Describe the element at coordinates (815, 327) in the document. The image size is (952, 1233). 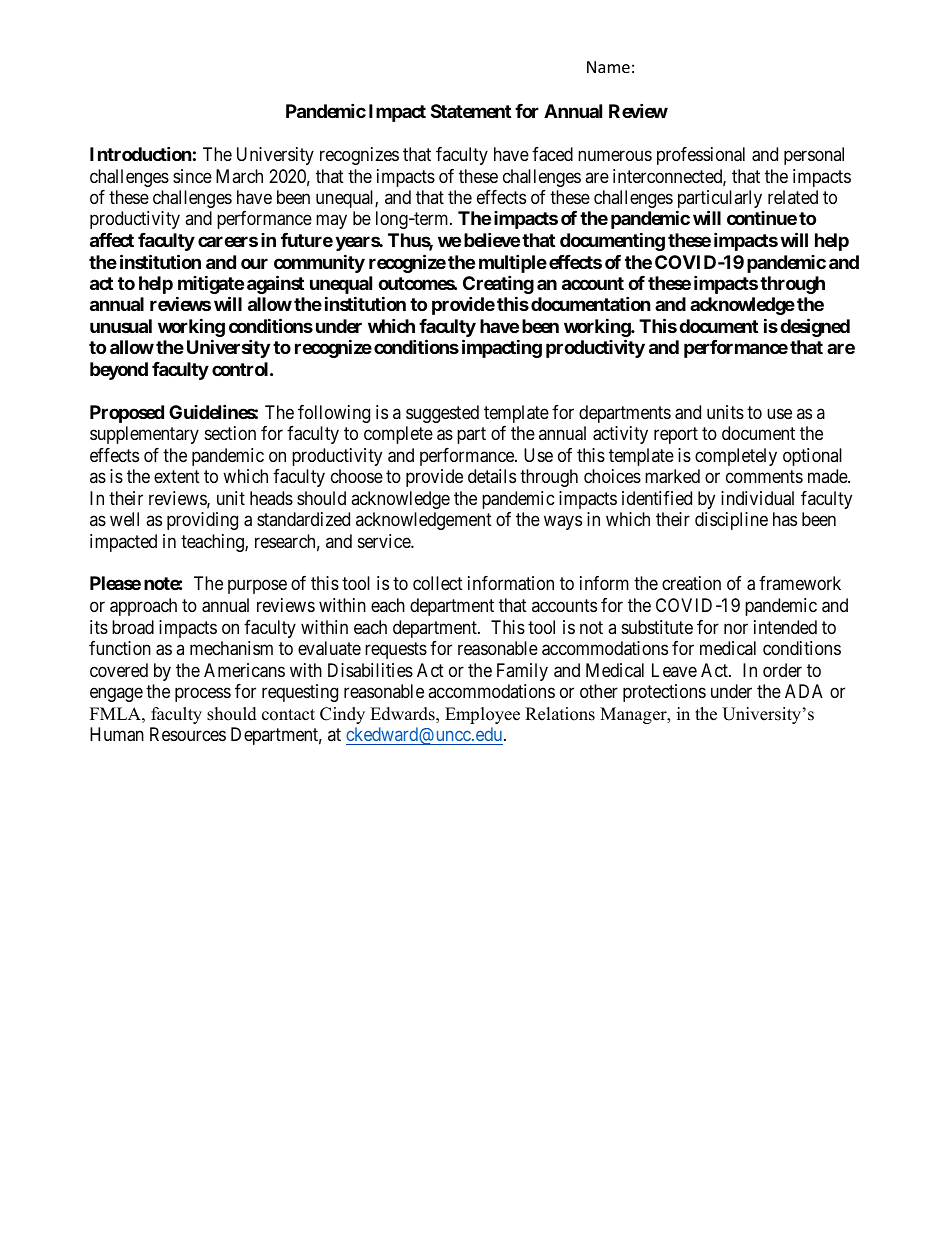
I see `designed` at that location.
